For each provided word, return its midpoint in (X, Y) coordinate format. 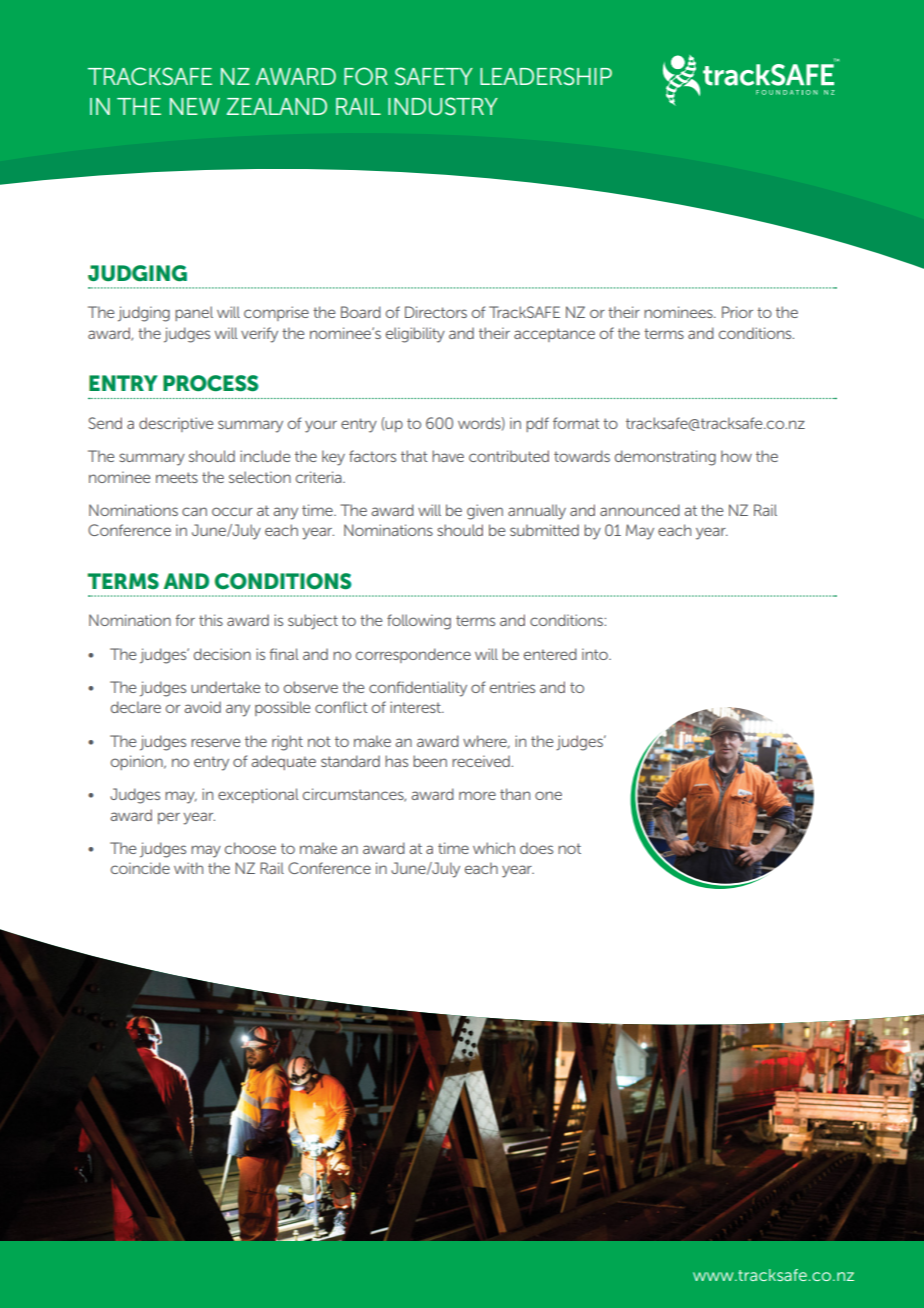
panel (194, 313)
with (188, 868)
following (419, 622)
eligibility (415, 335)
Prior (737, 312)
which (494, 848)
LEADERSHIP (546, 76)
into (596, 654)
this (211, 620)
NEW (195, 106)
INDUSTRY (443, 106)
